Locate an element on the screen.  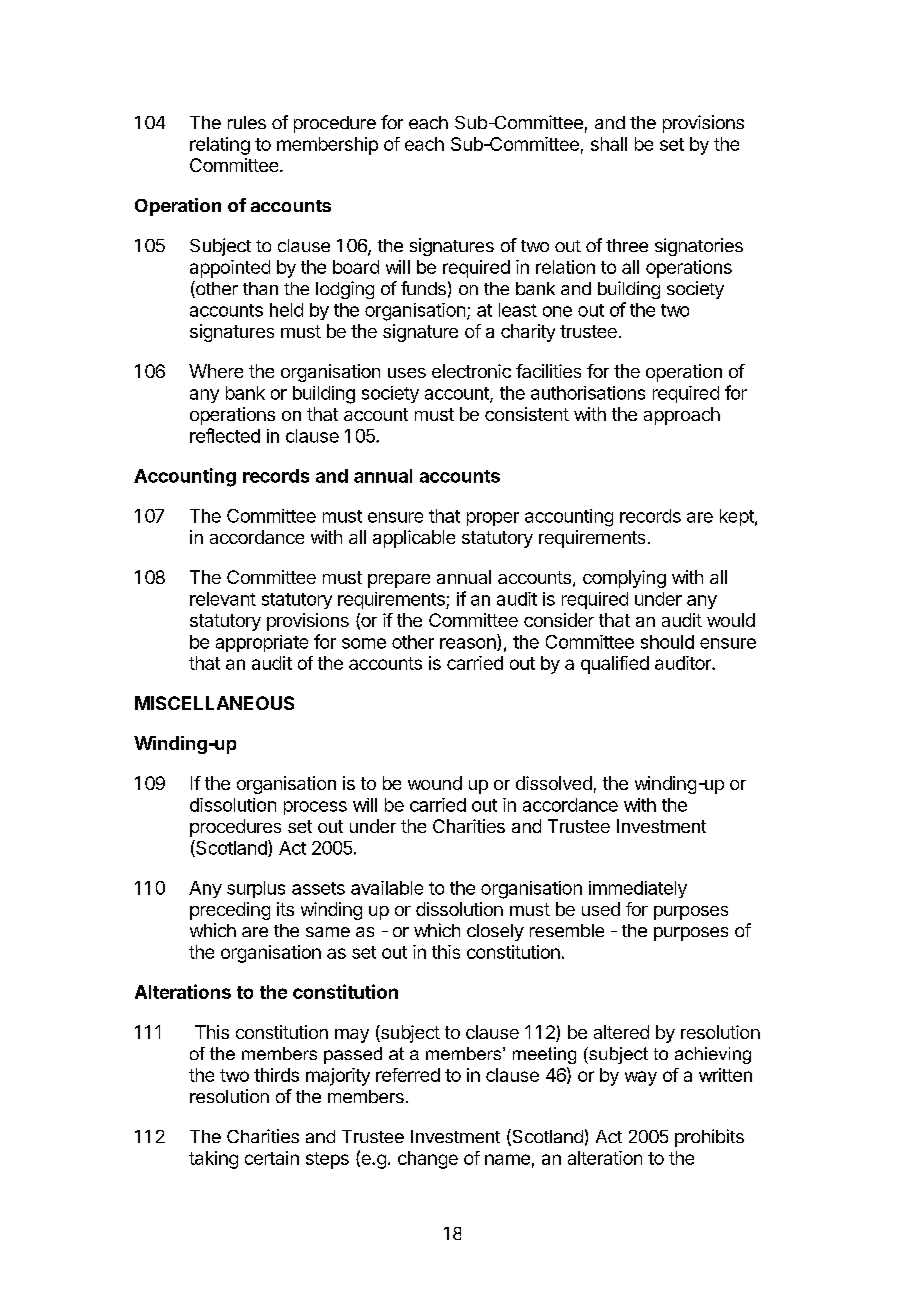
immediately is located at coordinates (638, 889).
